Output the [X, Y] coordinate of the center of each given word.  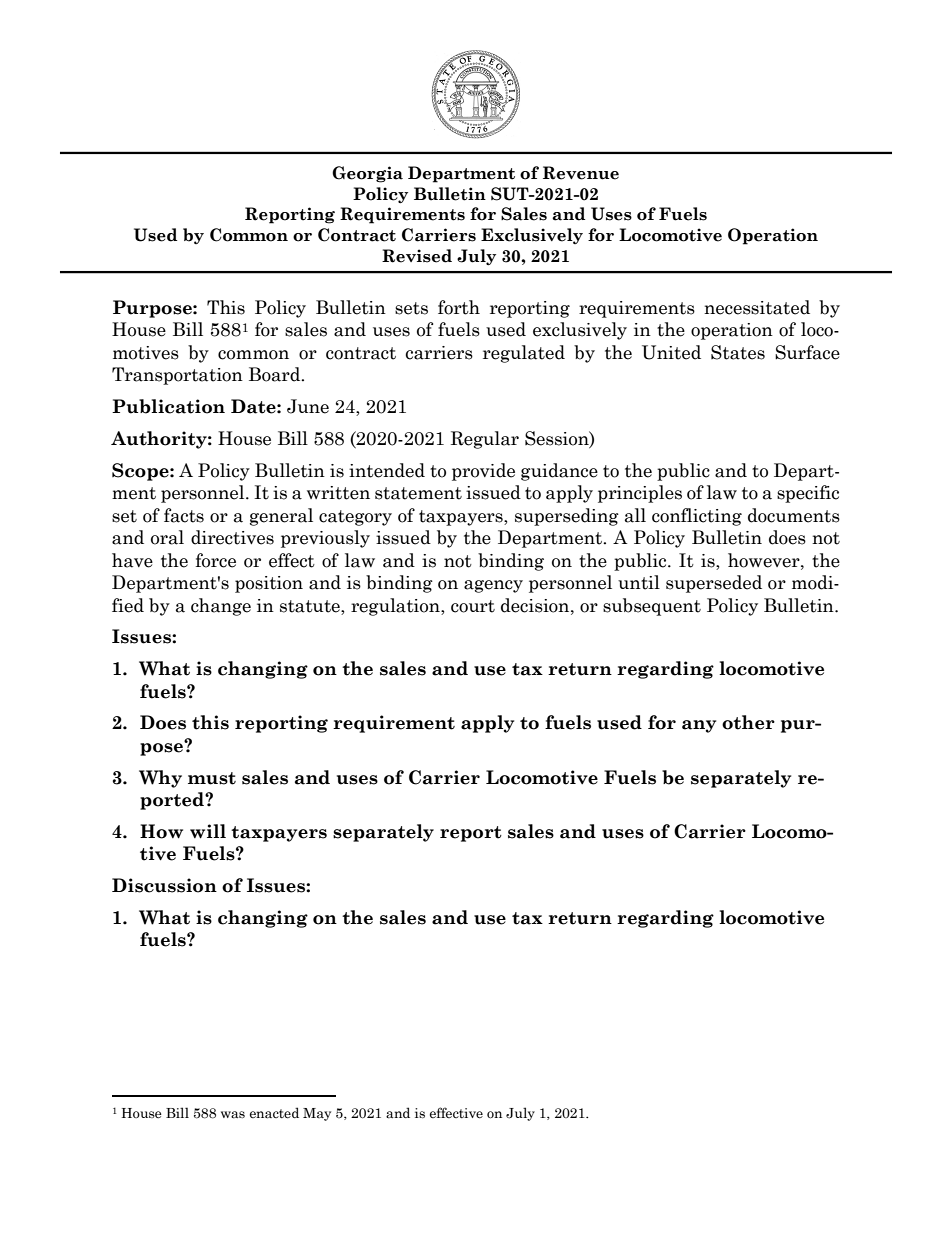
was [233, 1115]
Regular [485, 440]
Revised [417, 256]
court [473, 606]
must [212, 778]
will [208, 831]
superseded [714, 584]
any [699, 726]
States [738, 352]
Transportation [177, 376]
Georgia [367, 174]
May [317, 1114]
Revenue [581, 173]
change [221, 607]
